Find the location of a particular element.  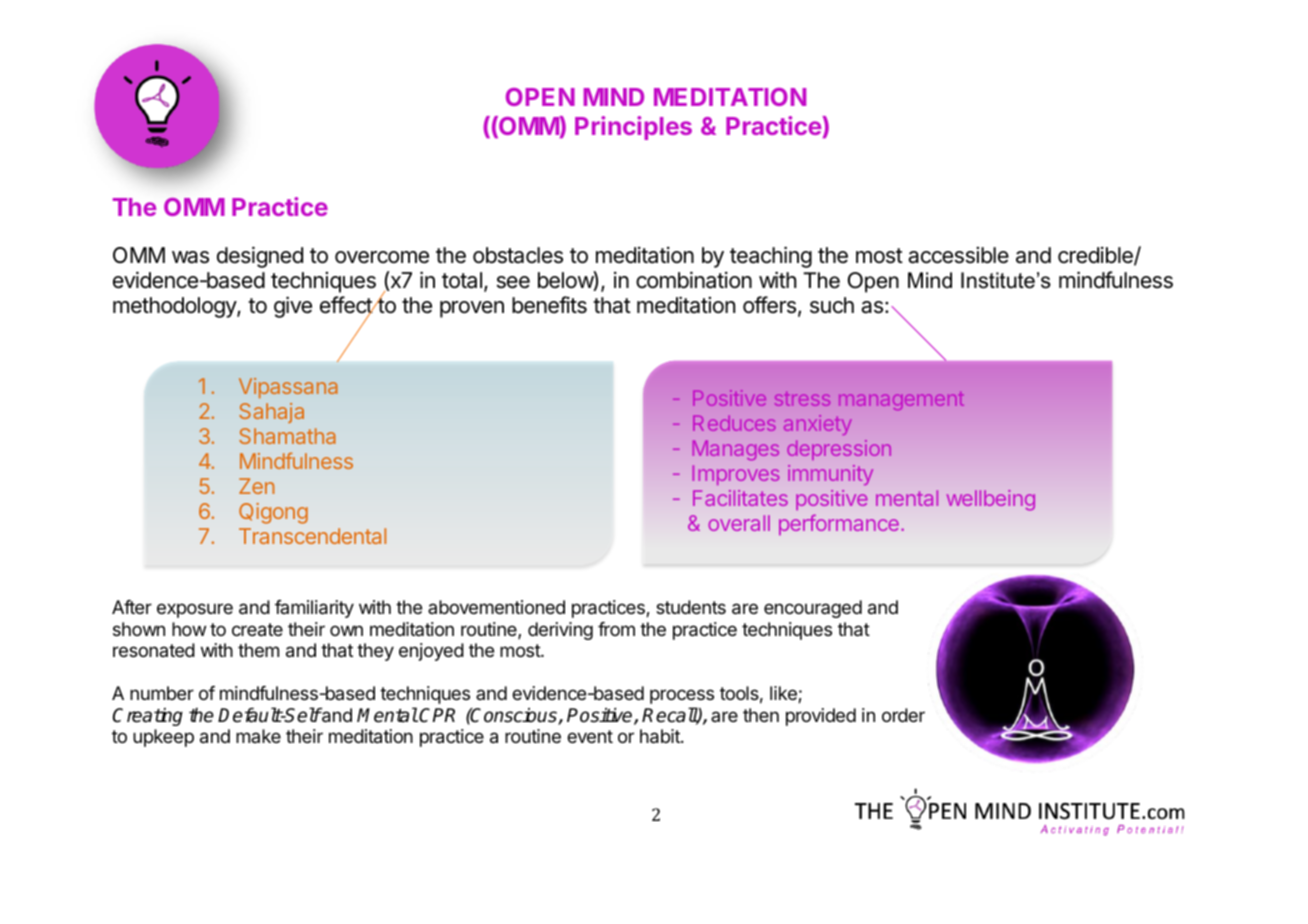

designed is located at coordinates (260, 257).
